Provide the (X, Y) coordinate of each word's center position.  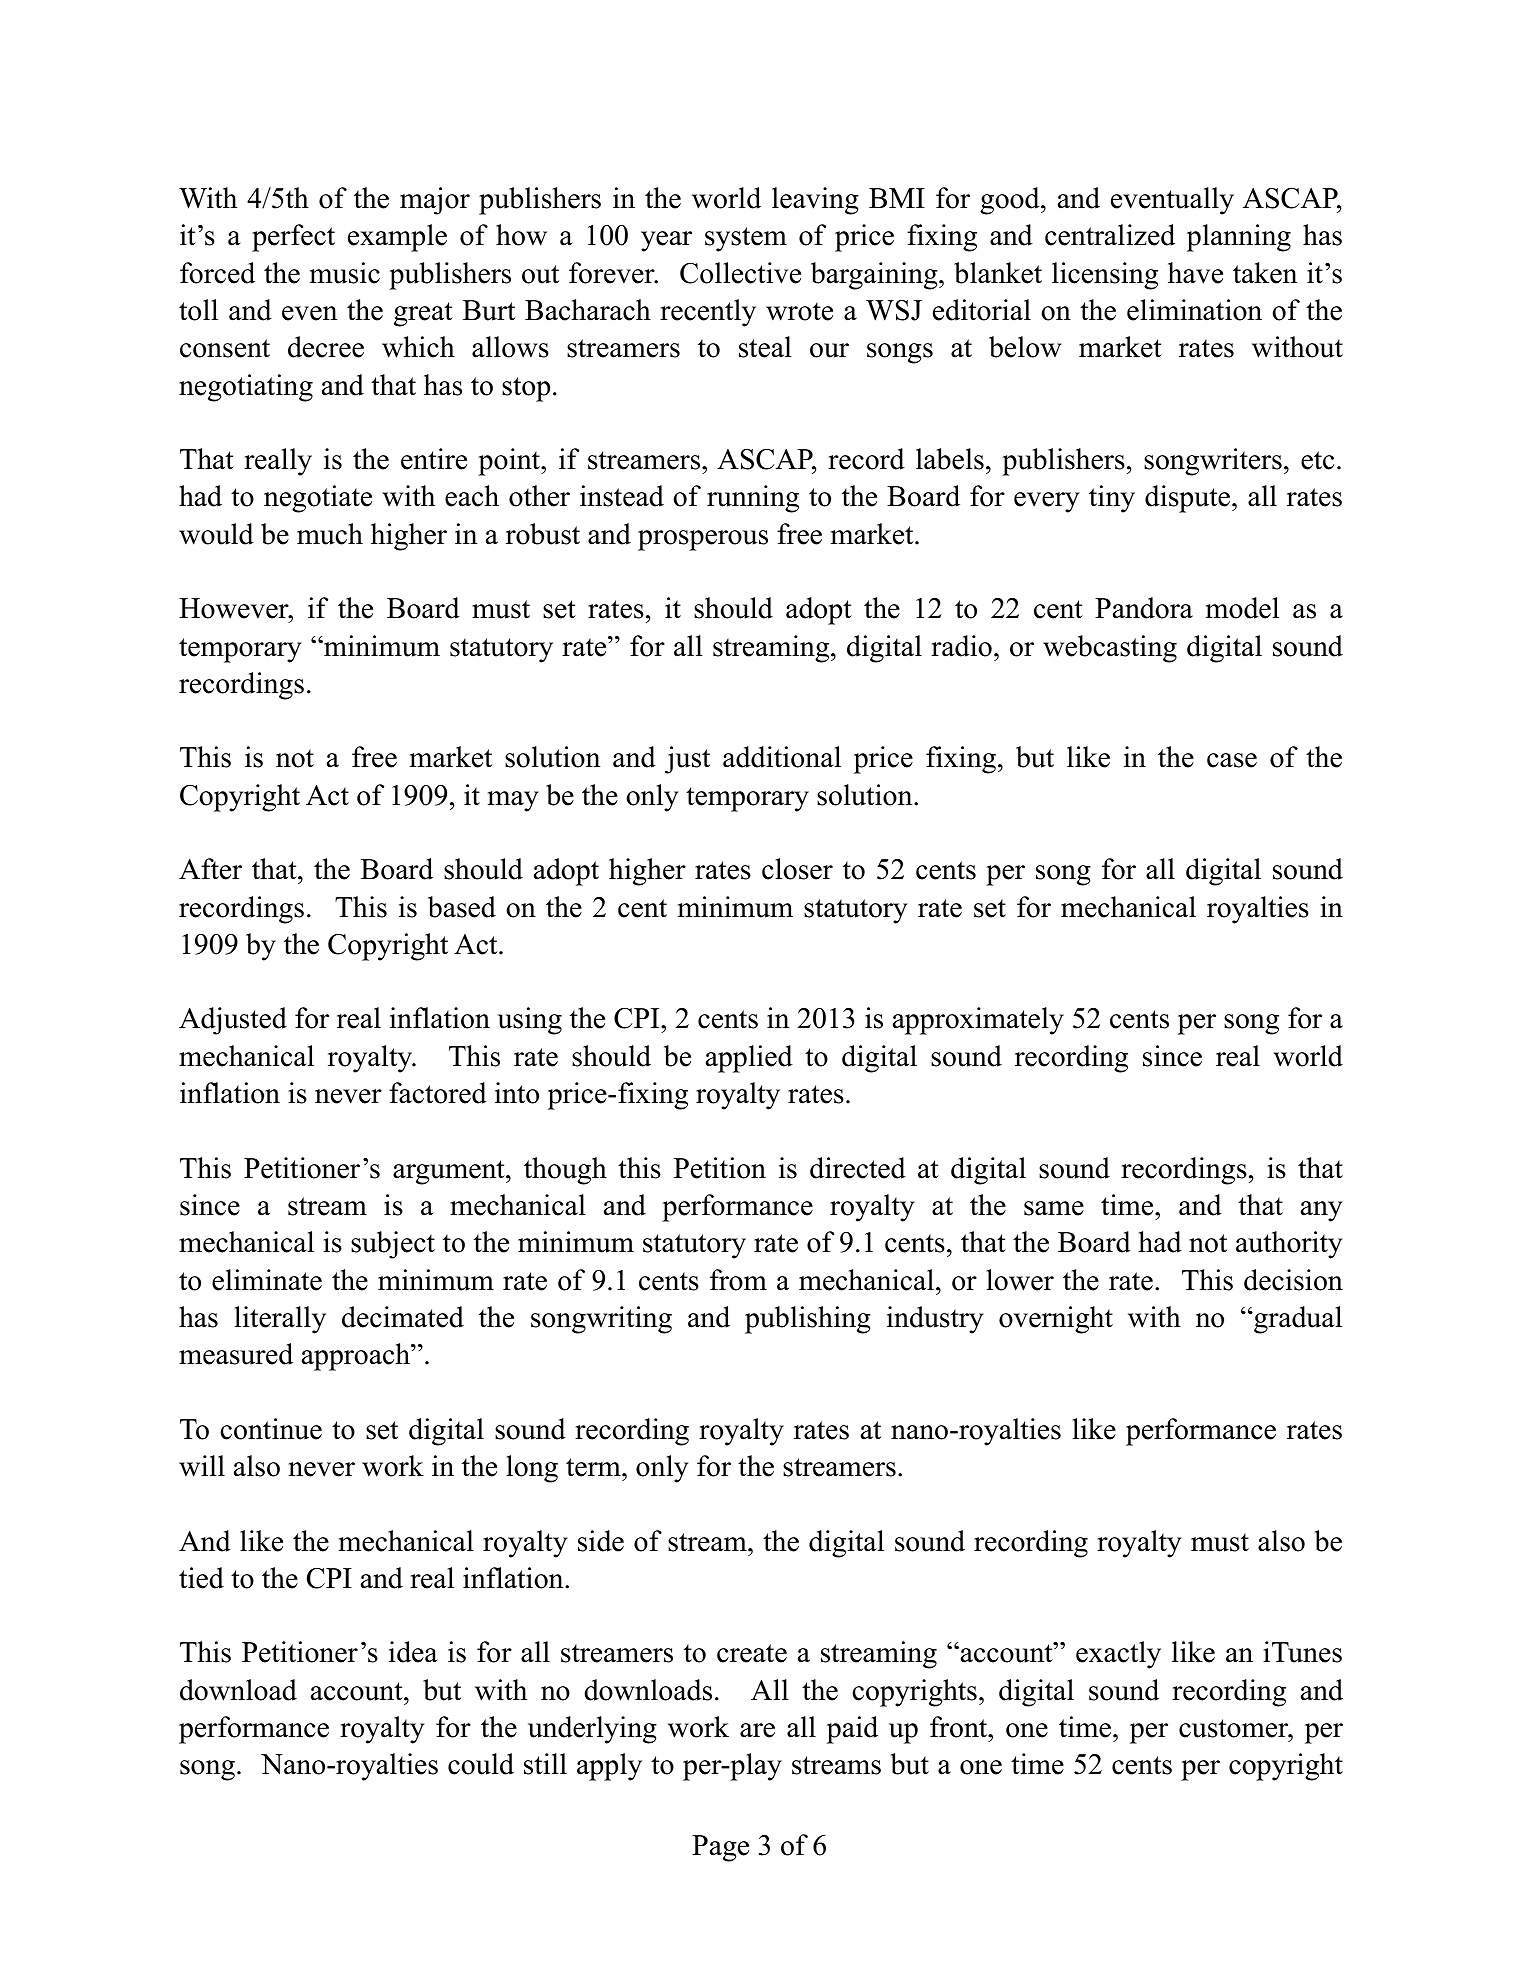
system (746, 239)
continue (271, 1429)
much (330, 534)
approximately (978, 1021)
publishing (808, 1320)
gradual (1297, 1320)
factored (438, 1093)
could (481, 1764)
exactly (1118, 1655)
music (345, 273)
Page (720, 1848)
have (1195, 273)
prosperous (703, 540)
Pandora (1144, 608)
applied (749, 1059)
